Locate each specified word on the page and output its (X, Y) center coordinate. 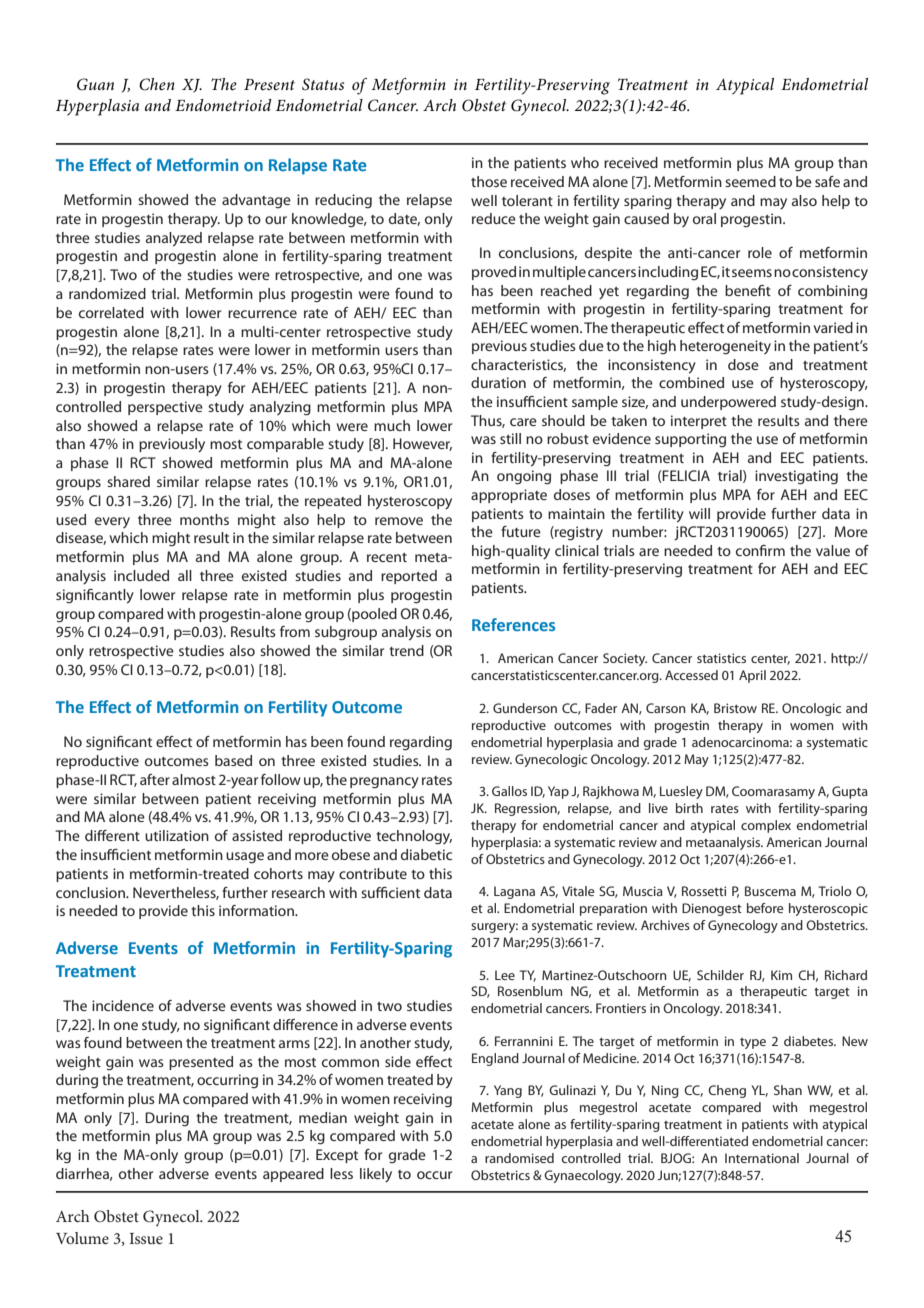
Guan (95, 84)
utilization (177, 835)
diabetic (426, 854)
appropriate (509, 496)
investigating (796, 477)
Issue (146, 1238)
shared (128, 481)
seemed (750, 181)
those (489, 181)
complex (766, 826)
